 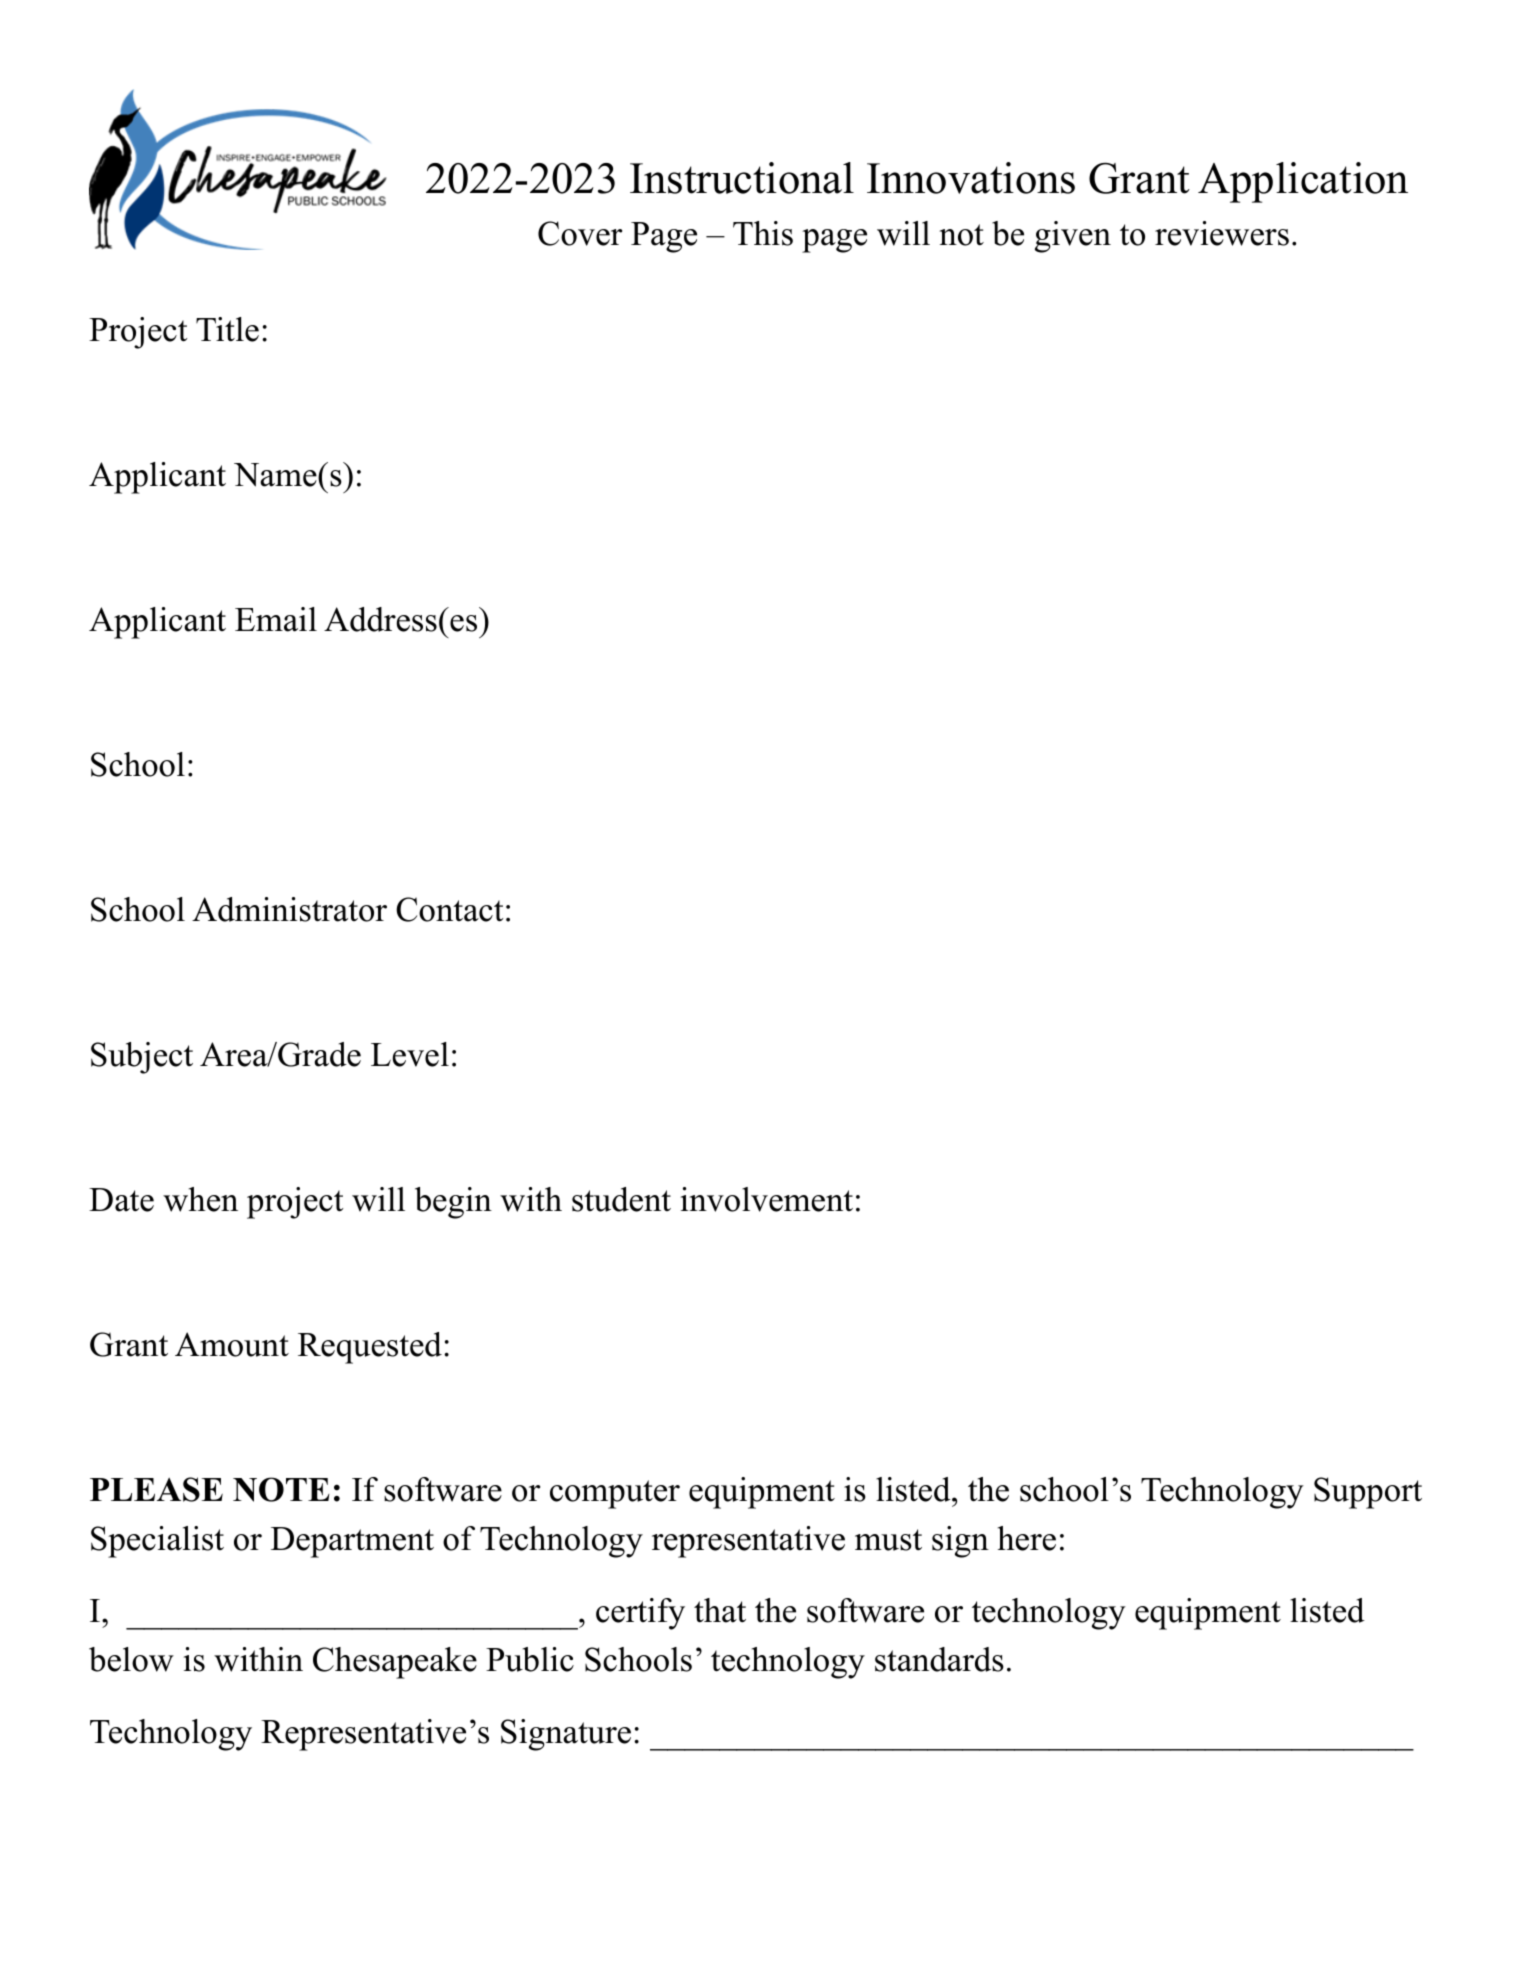 I want to click on Email, so click(x=276, y=619).
